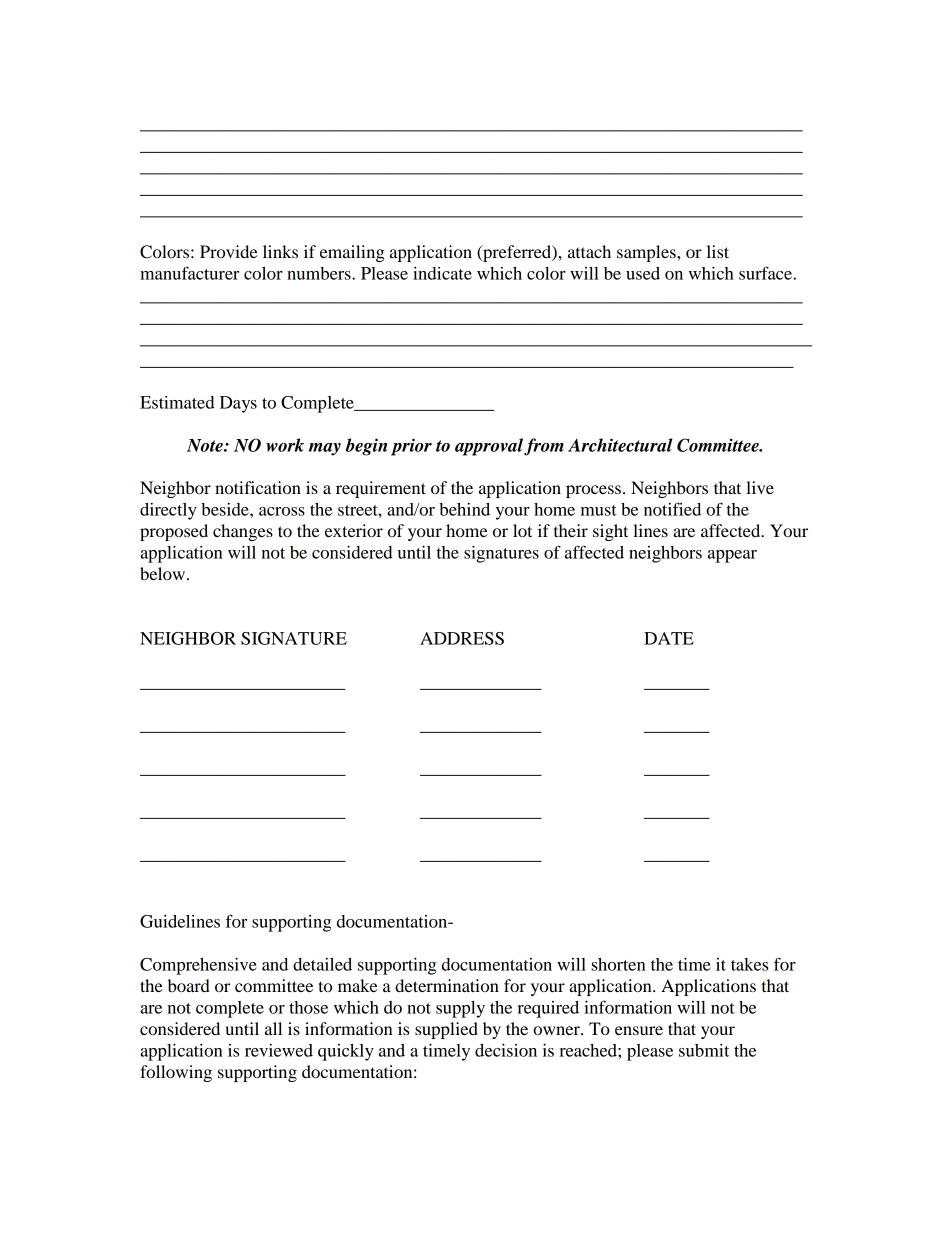  Describe the element at coordinates (643, 273) in the page. I see `used` at that location.
